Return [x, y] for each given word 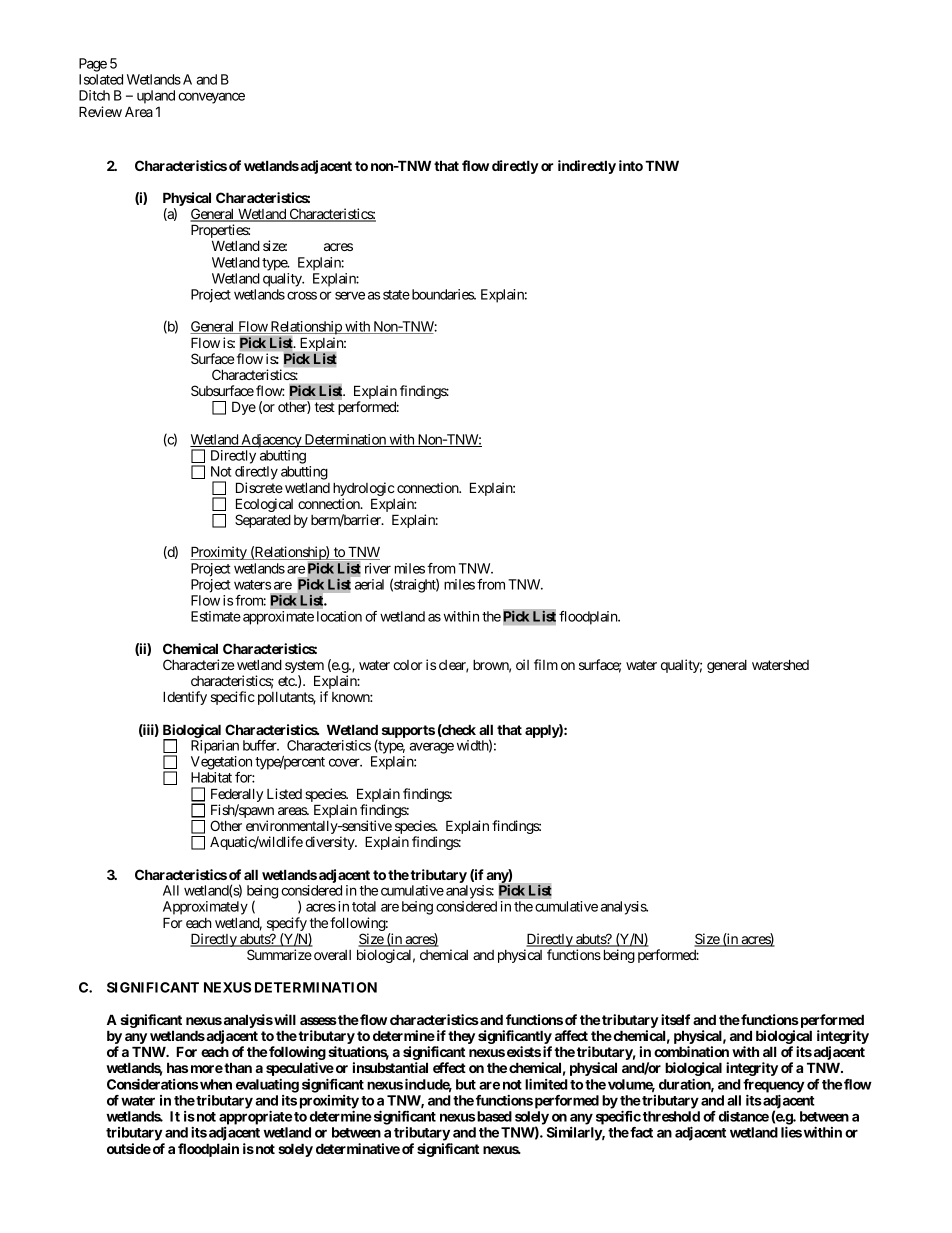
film [546, 664]
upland [156, 97]
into [631, 165]
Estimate [216, 616]
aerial [369, 584]
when [216, 1084]
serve [350, 295]
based [494, 1116]
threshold [671, 1116]
